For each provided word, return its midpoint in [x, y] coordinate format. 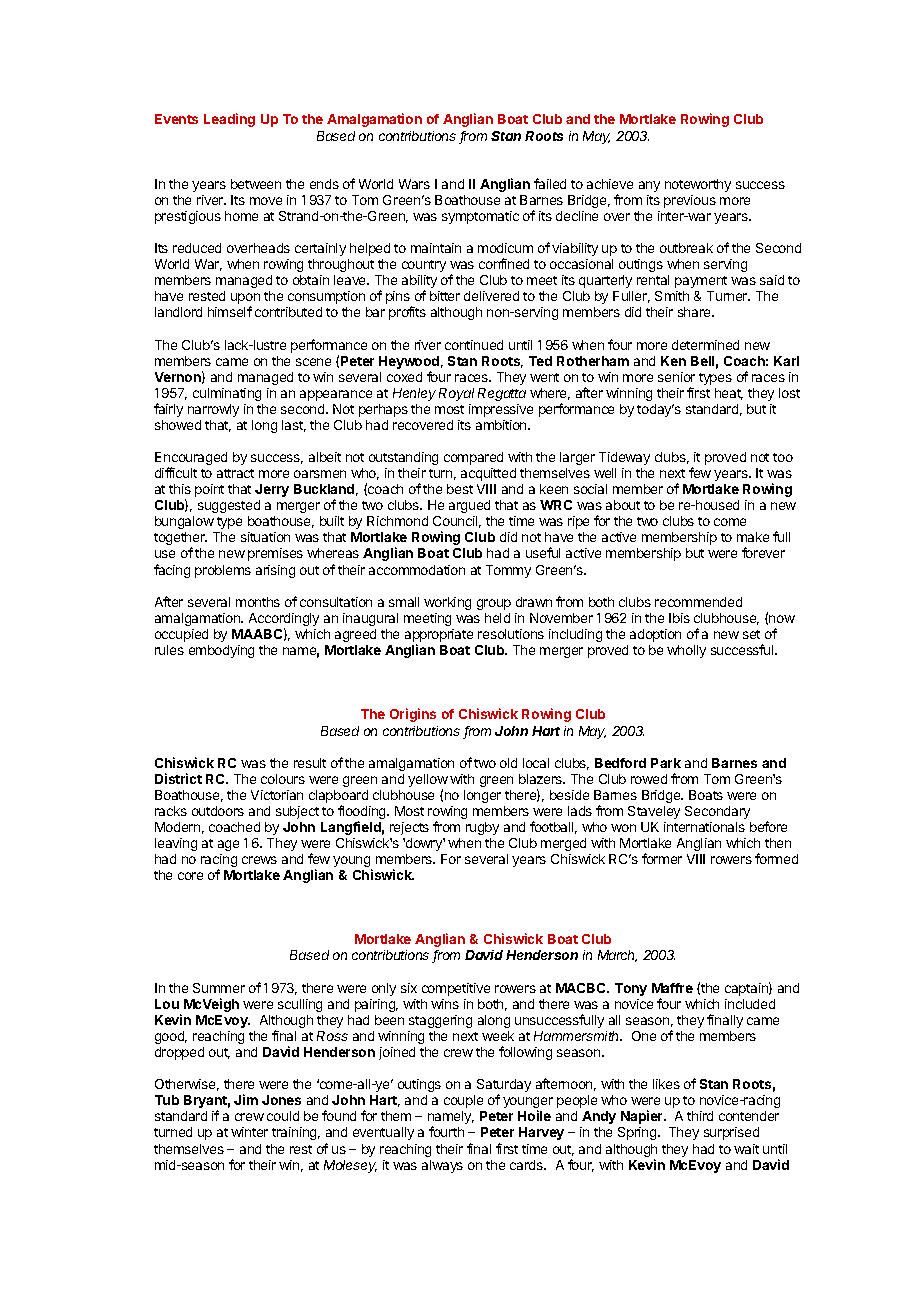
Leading [229, 120]
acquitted [488, 474]
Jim [246, 1099]
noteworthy [698, 185]
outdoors [218, 811]
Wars [414, 184]
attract [235, 473]
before [768, 826]
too [783, 457]
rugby [482, 828]
